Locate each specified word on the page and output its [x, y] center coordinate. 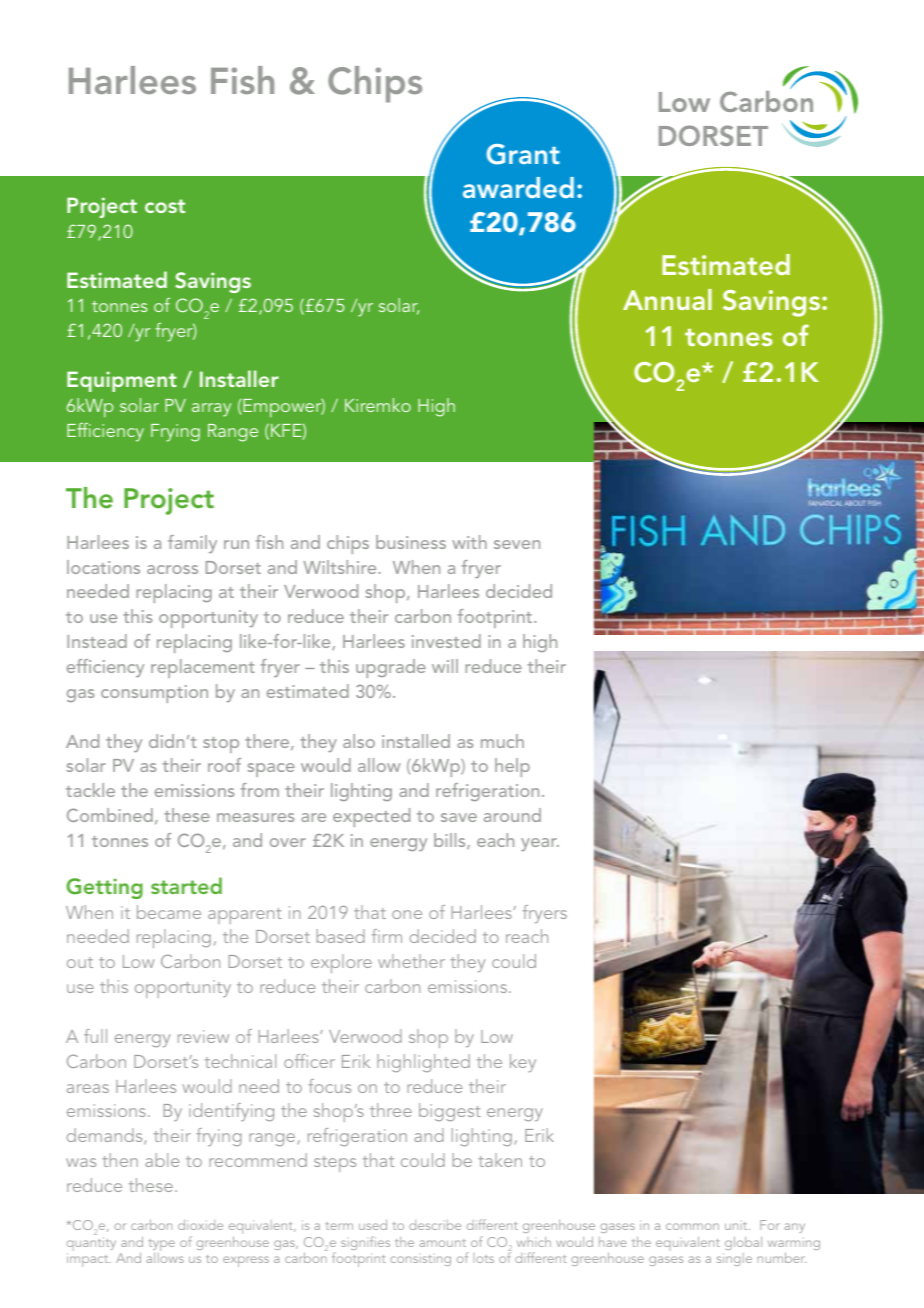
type [162, 1246]
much [502, 741]
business [411, 542]
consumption [154, 694]
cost [165, 206]
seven [517, 544]
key [523, 1063]
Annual [667, 299]
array [211, 410]
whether [411, 961]
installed [416, 741]
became [169, 912]
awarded [518, 187]
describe [435, 1225]
